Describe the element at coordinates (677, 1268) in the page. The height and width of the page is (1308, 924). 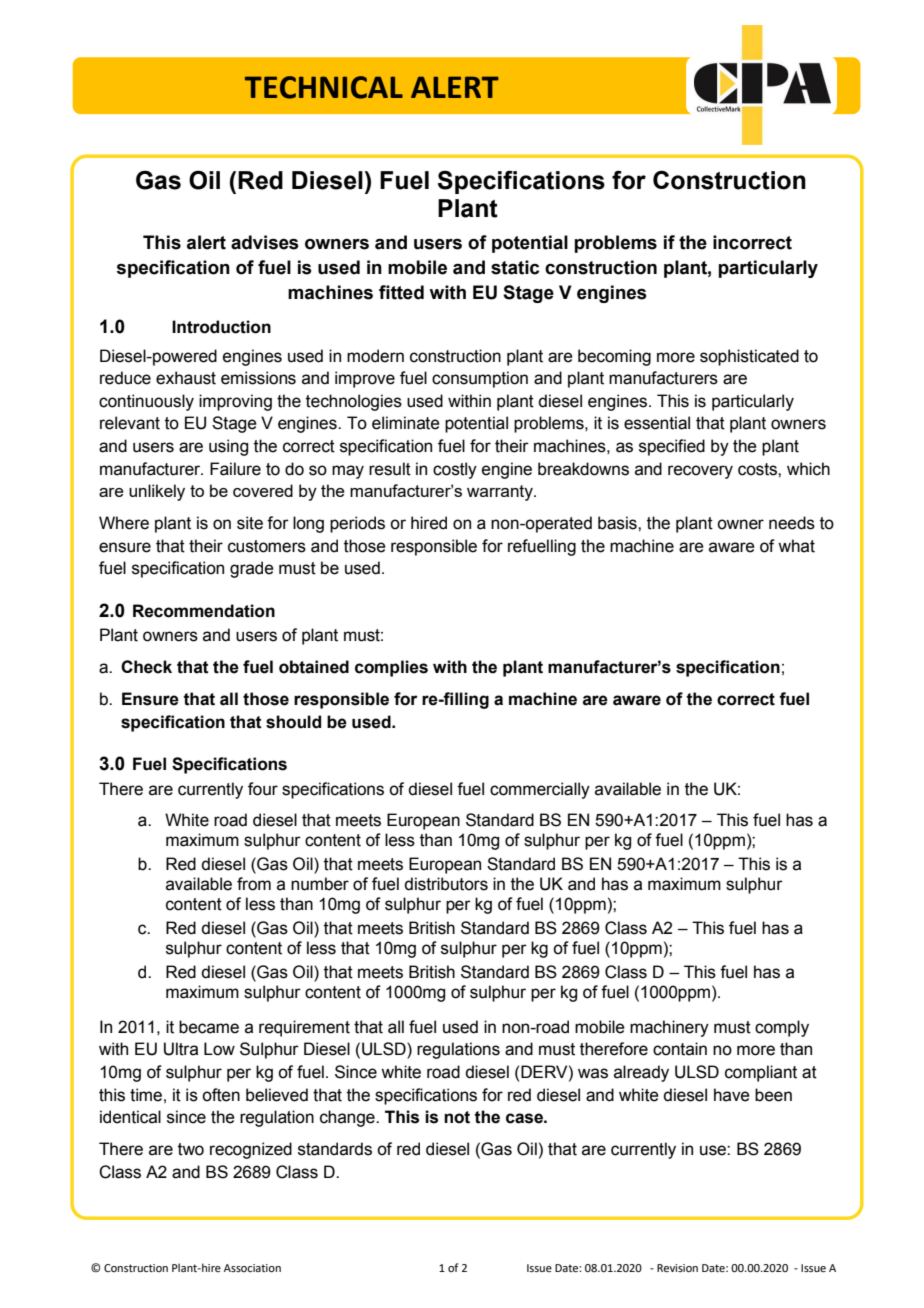
I see `Revision` at that location.
